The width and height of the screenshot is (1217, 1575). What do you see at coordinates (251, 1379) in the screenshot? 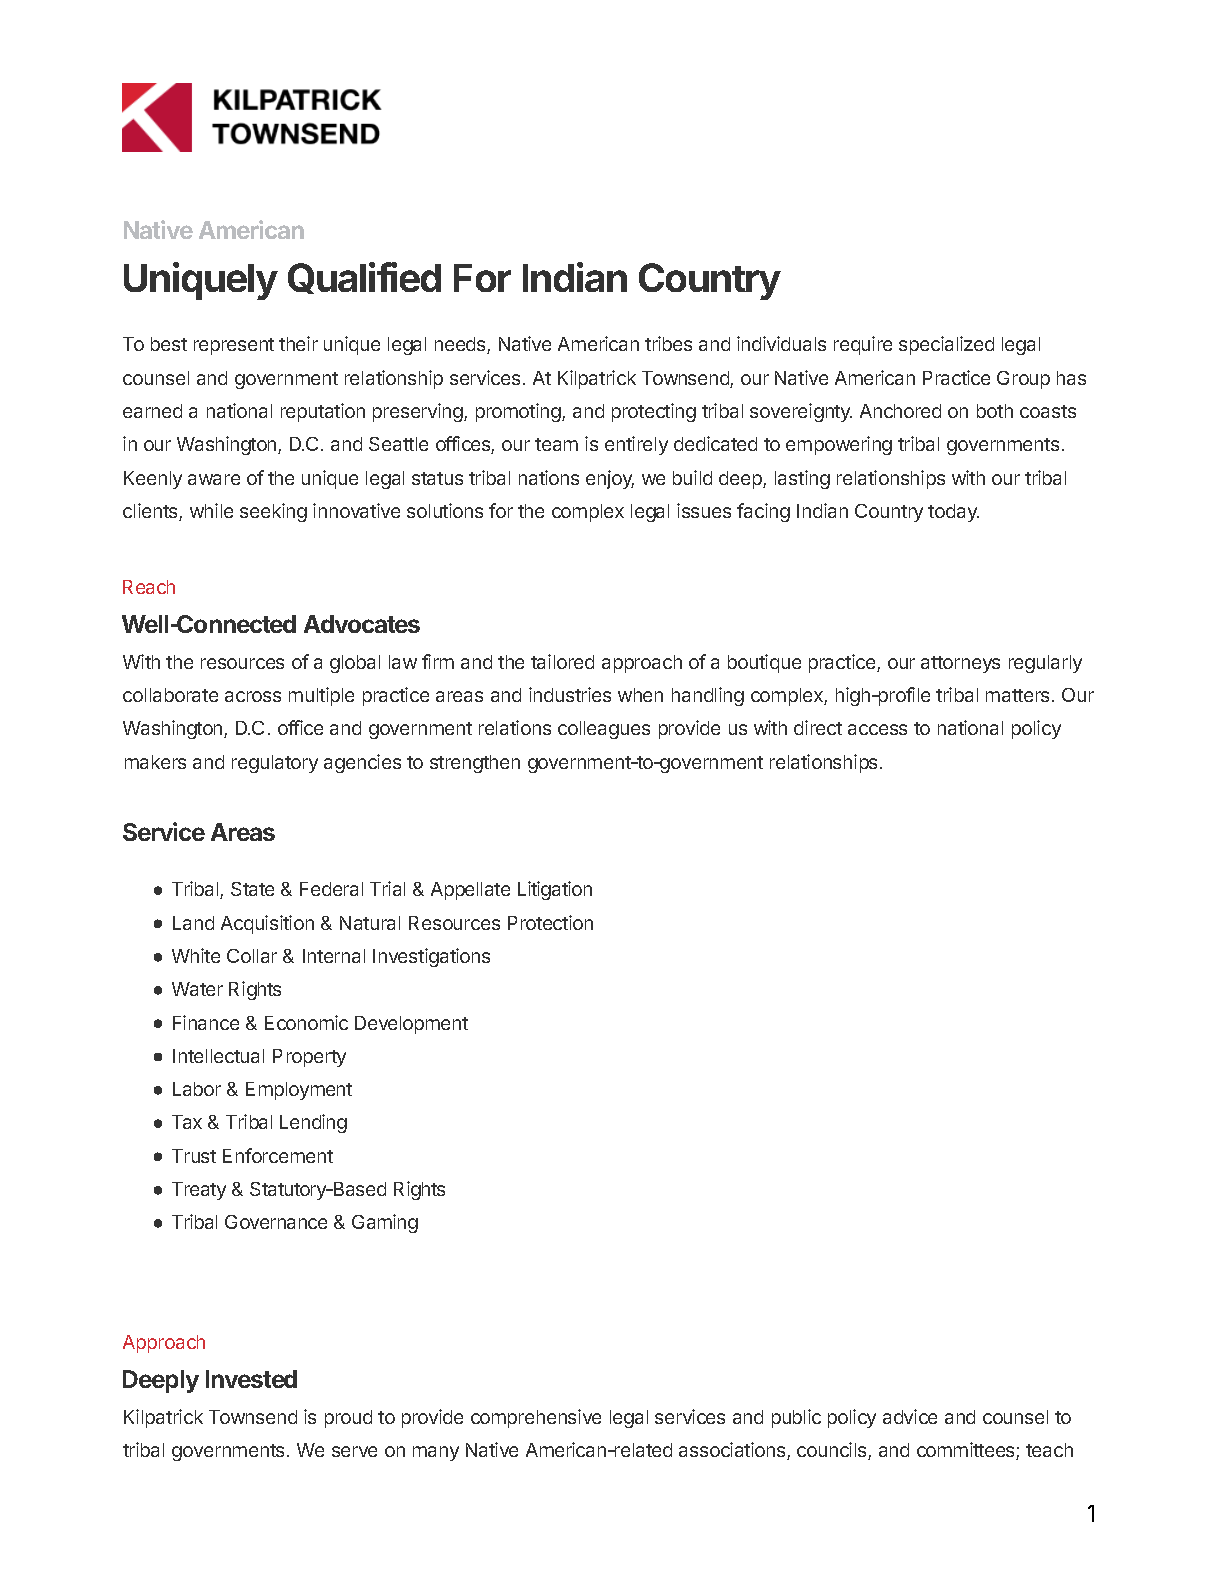
I see `Invested` at bounding box center [251, 1379].
